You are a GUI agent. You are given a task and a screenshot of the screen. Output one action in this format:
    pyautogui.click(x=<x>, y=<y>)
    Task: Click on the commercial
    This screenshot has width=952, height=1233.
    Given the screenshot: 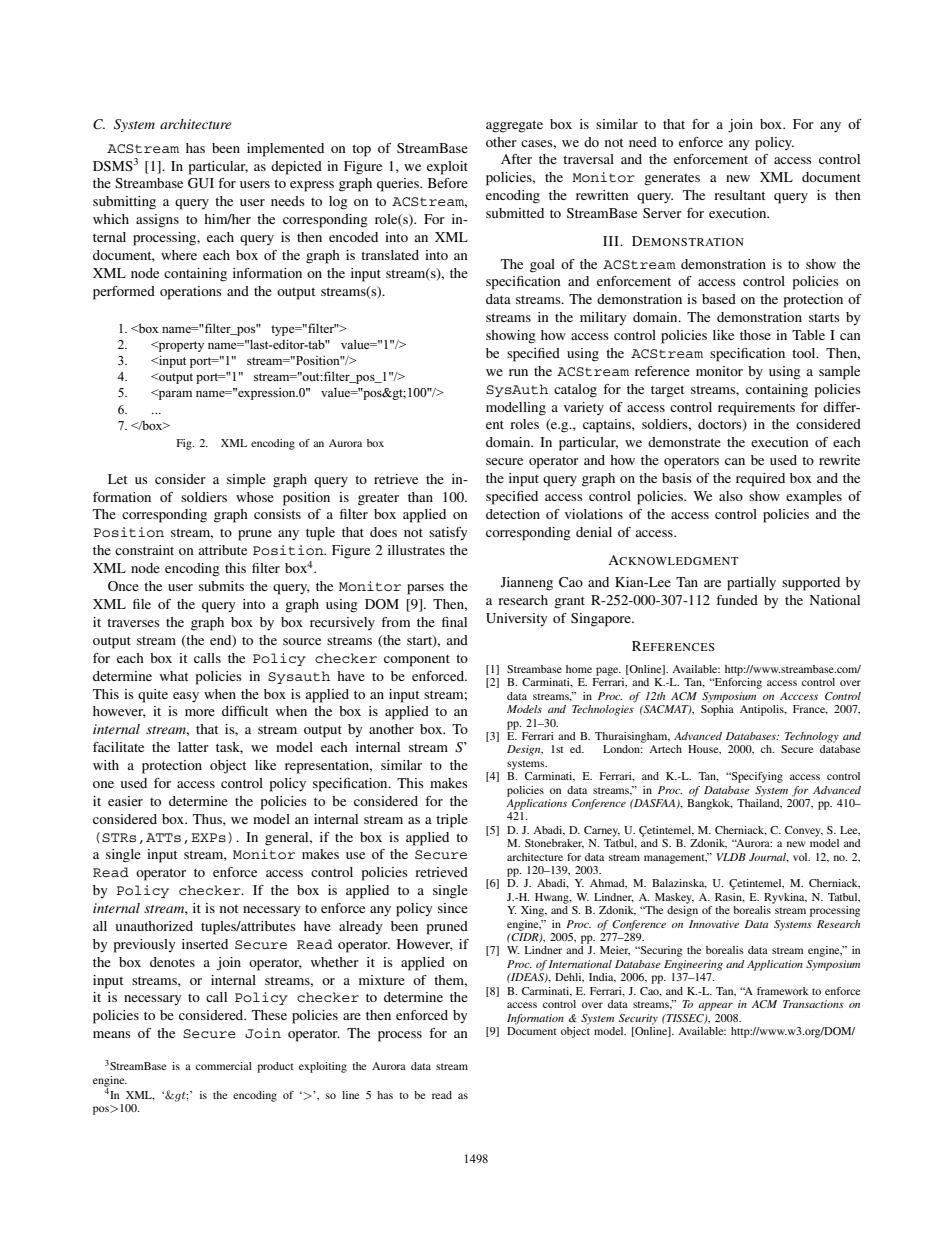 What is the action you would take?
    pyautogui.click(x=224, y=1066)
